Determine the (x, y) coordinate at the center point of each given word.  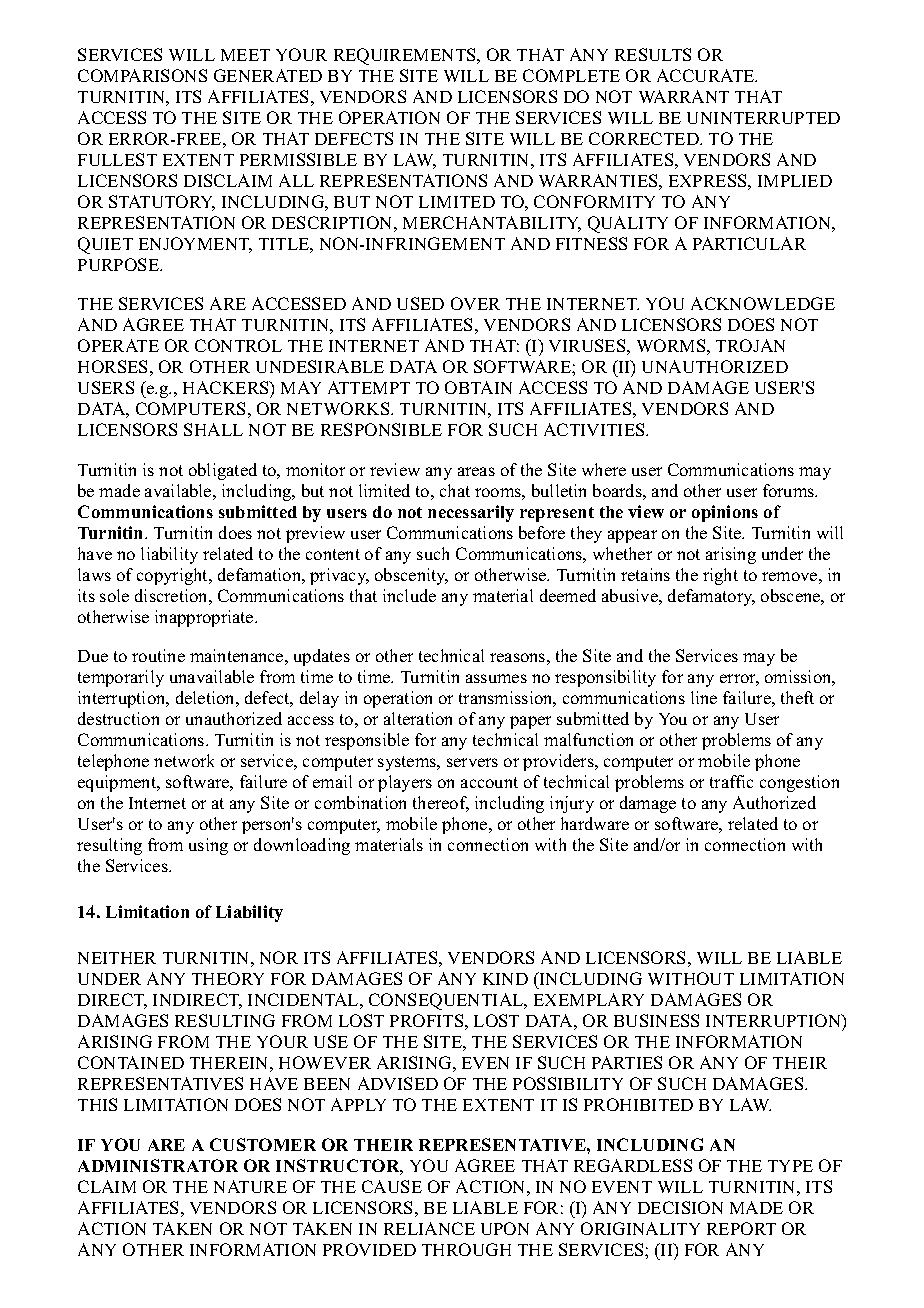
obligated (223, 471)
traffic (731, 781)
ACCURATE (707, 75)
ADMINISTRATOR (158, 1165)
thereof (441, 804)
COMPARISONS (142, 75)
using (208, 846)
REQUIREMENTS (406, 56)
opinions (725, 513)
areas (476, 471)
